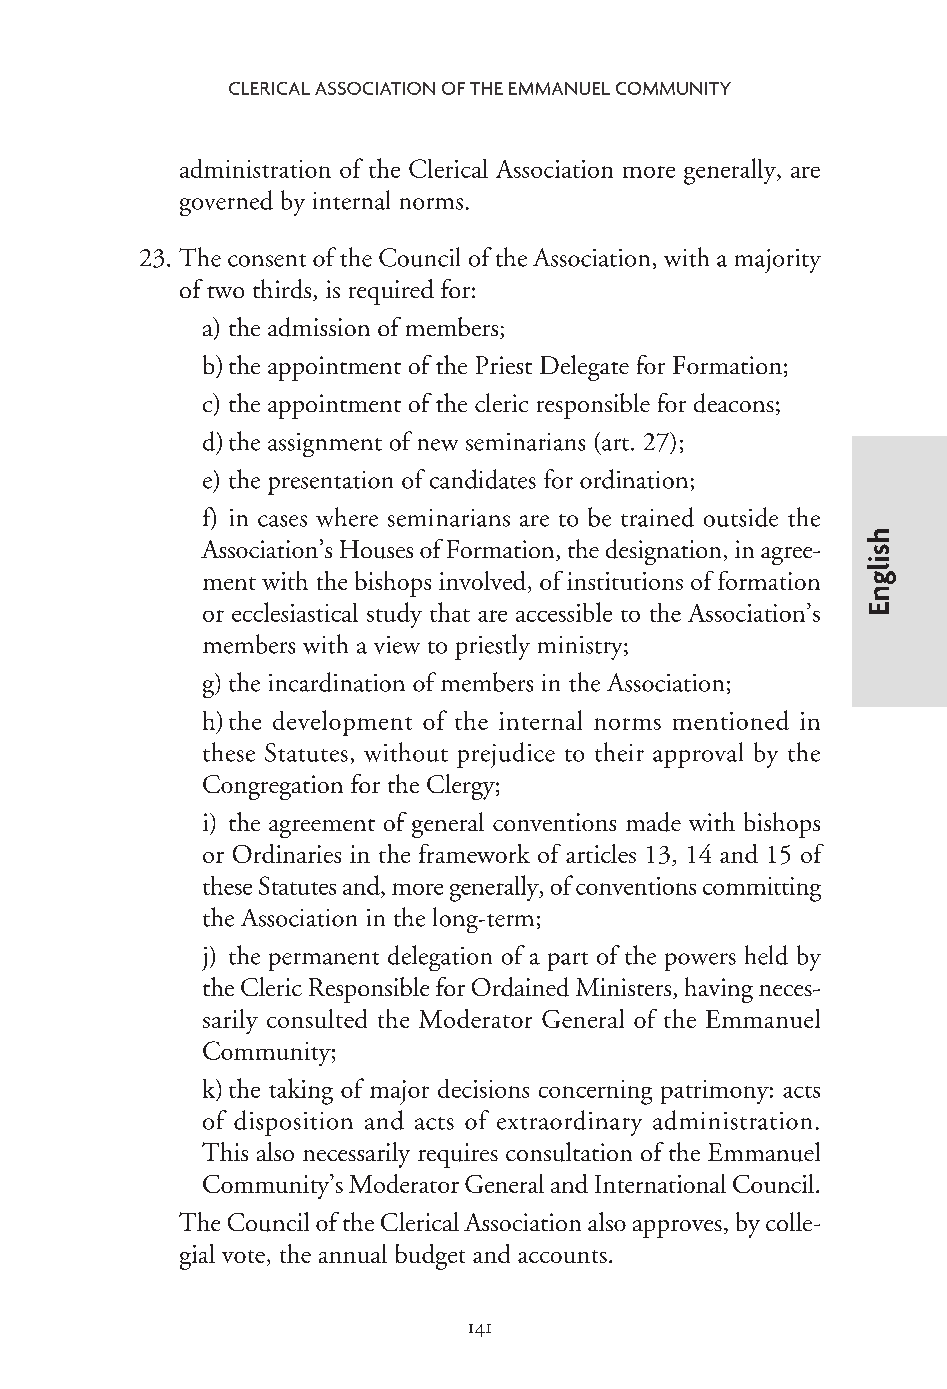  I want to click on annual, so click(353, 1253).
